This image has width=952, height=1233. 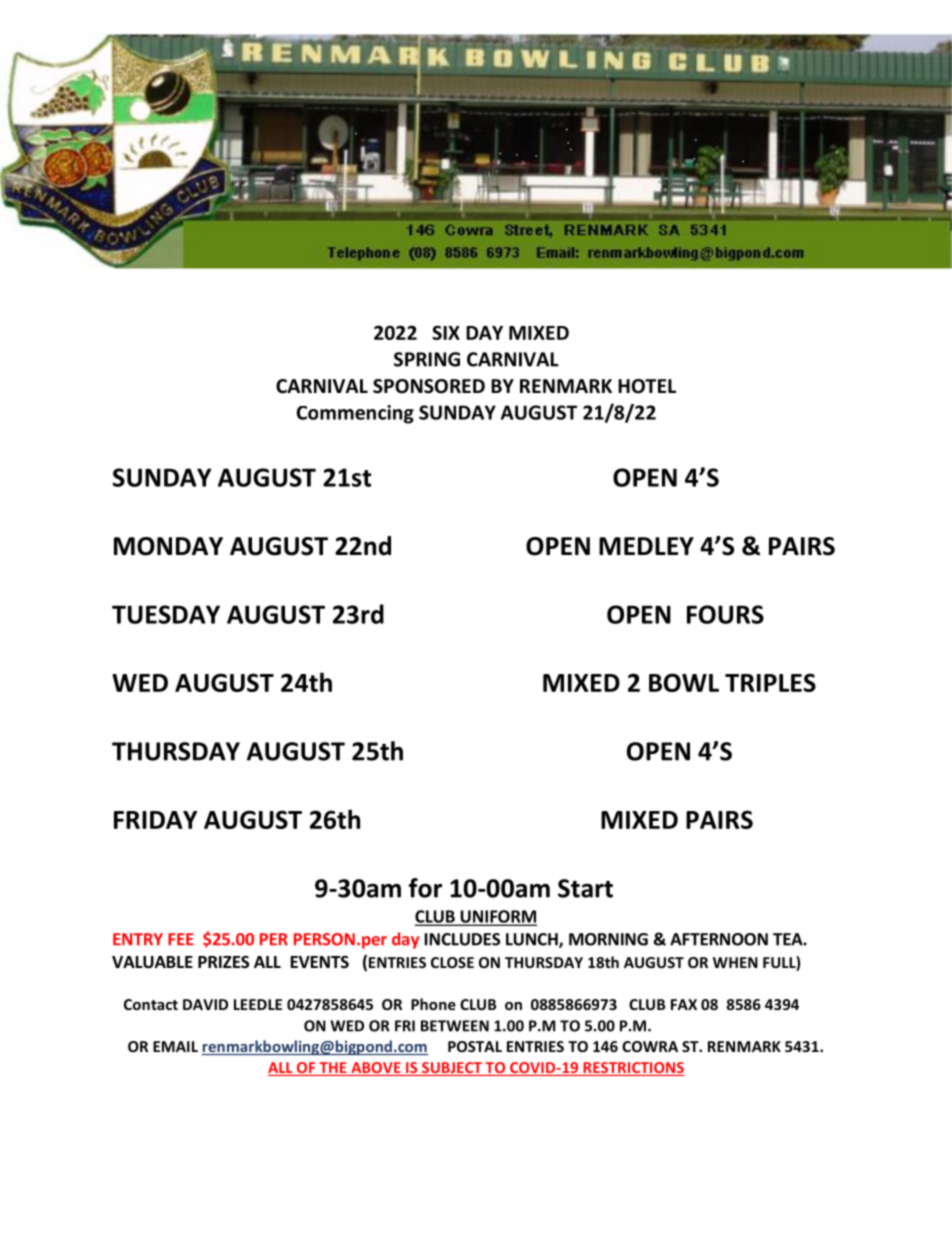 What do you see at coordinates (497, 917) in the image?
I see `UNIFORM` at bounding box center [497, 917].
